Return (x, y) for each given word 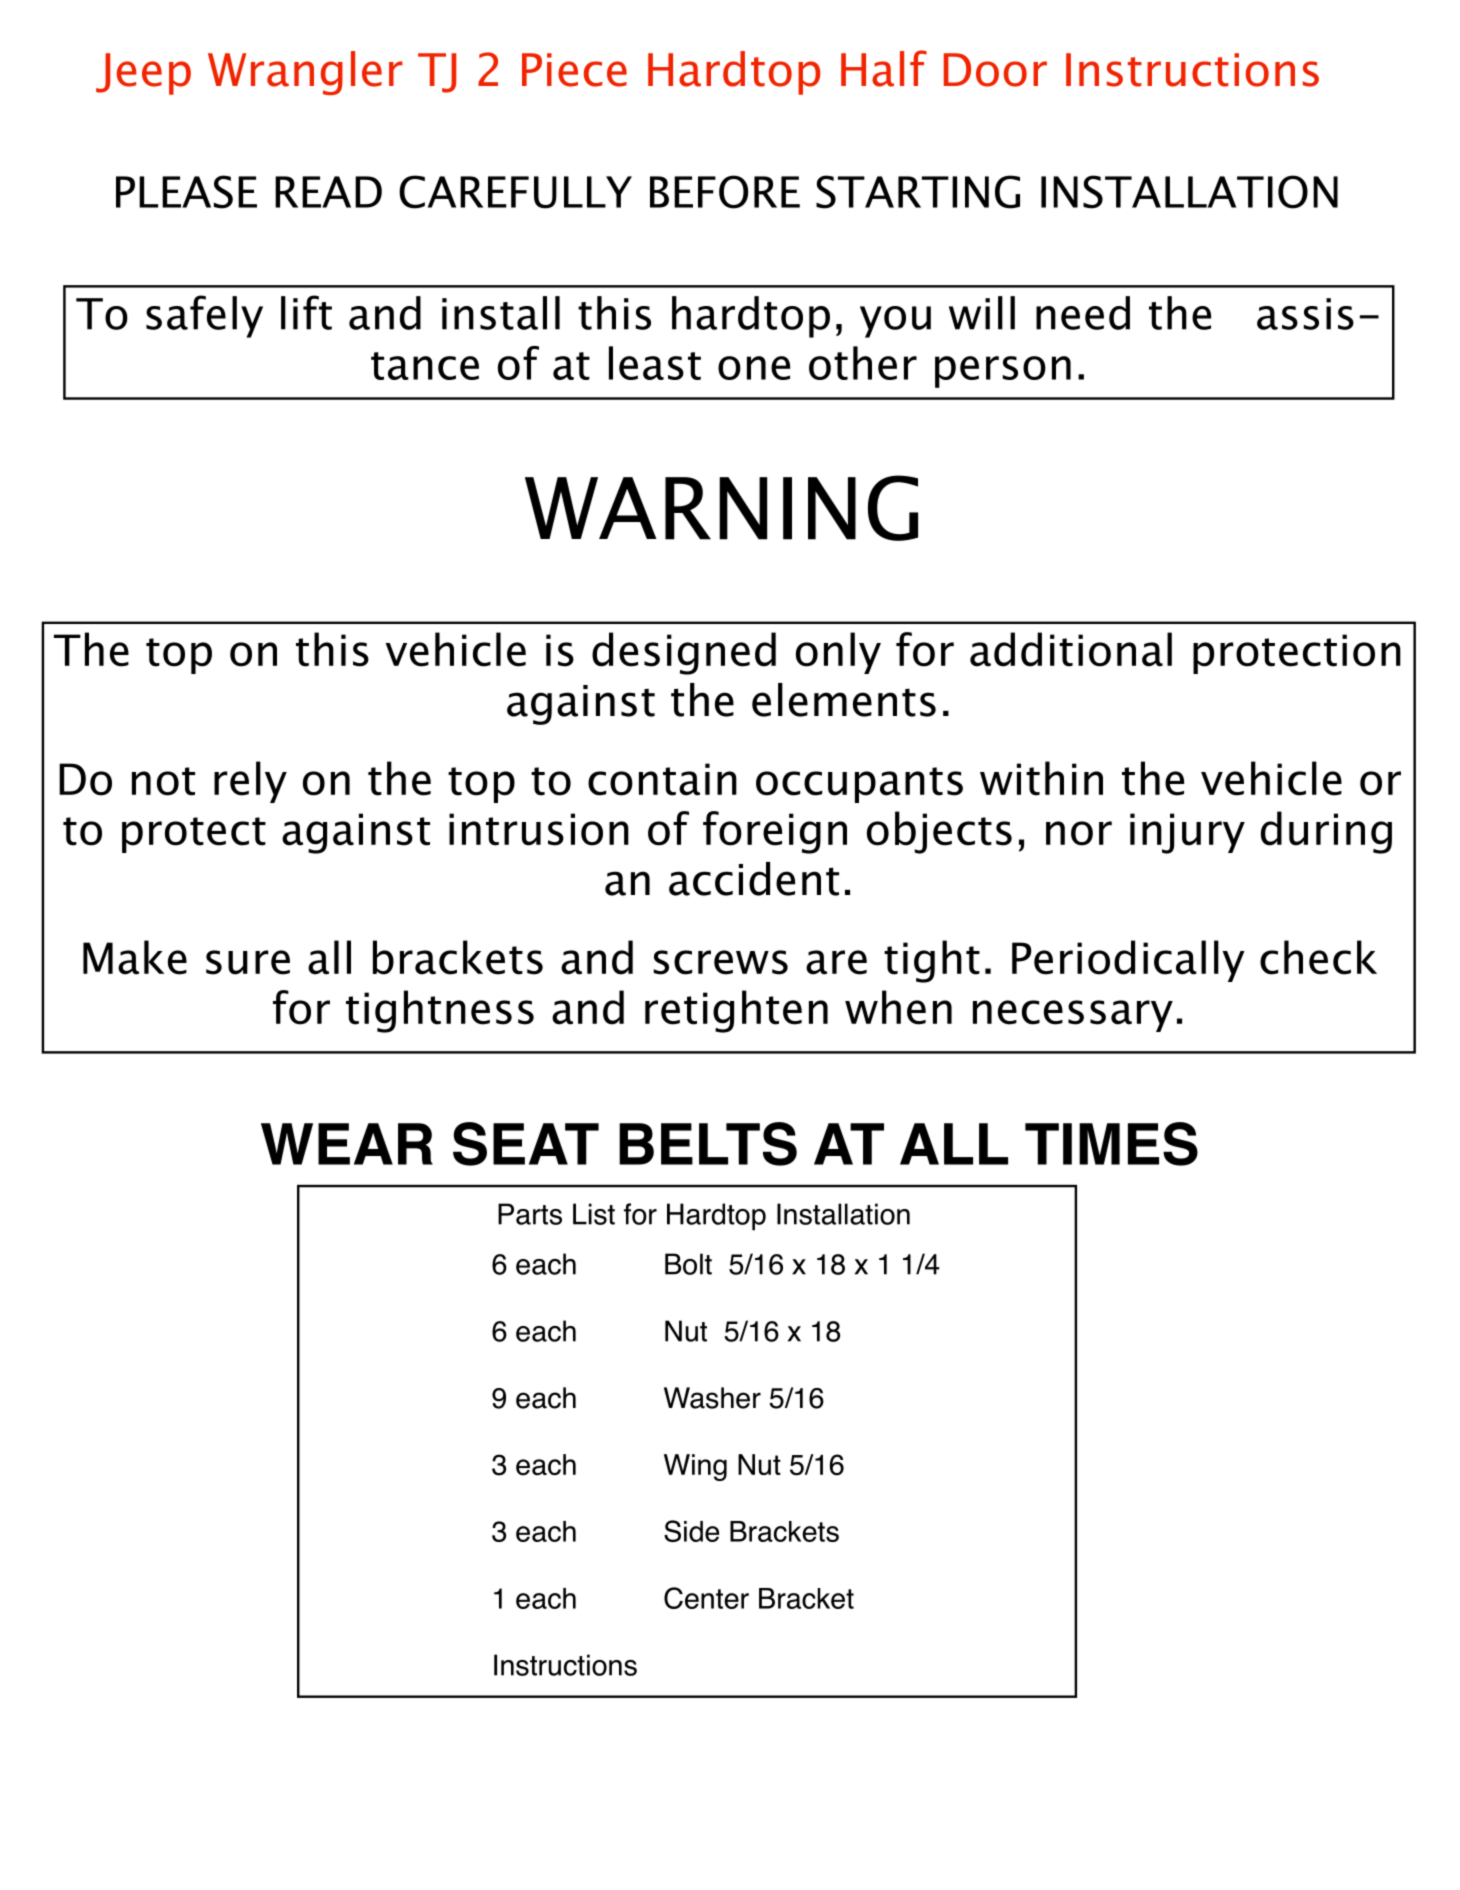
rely (250, 782)
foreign (775, 832)
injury (1187, 833)
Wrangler (305, 73)
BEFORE (725, 192)
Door (995, 70)
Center (706, 1598)
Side (691, 1531)
